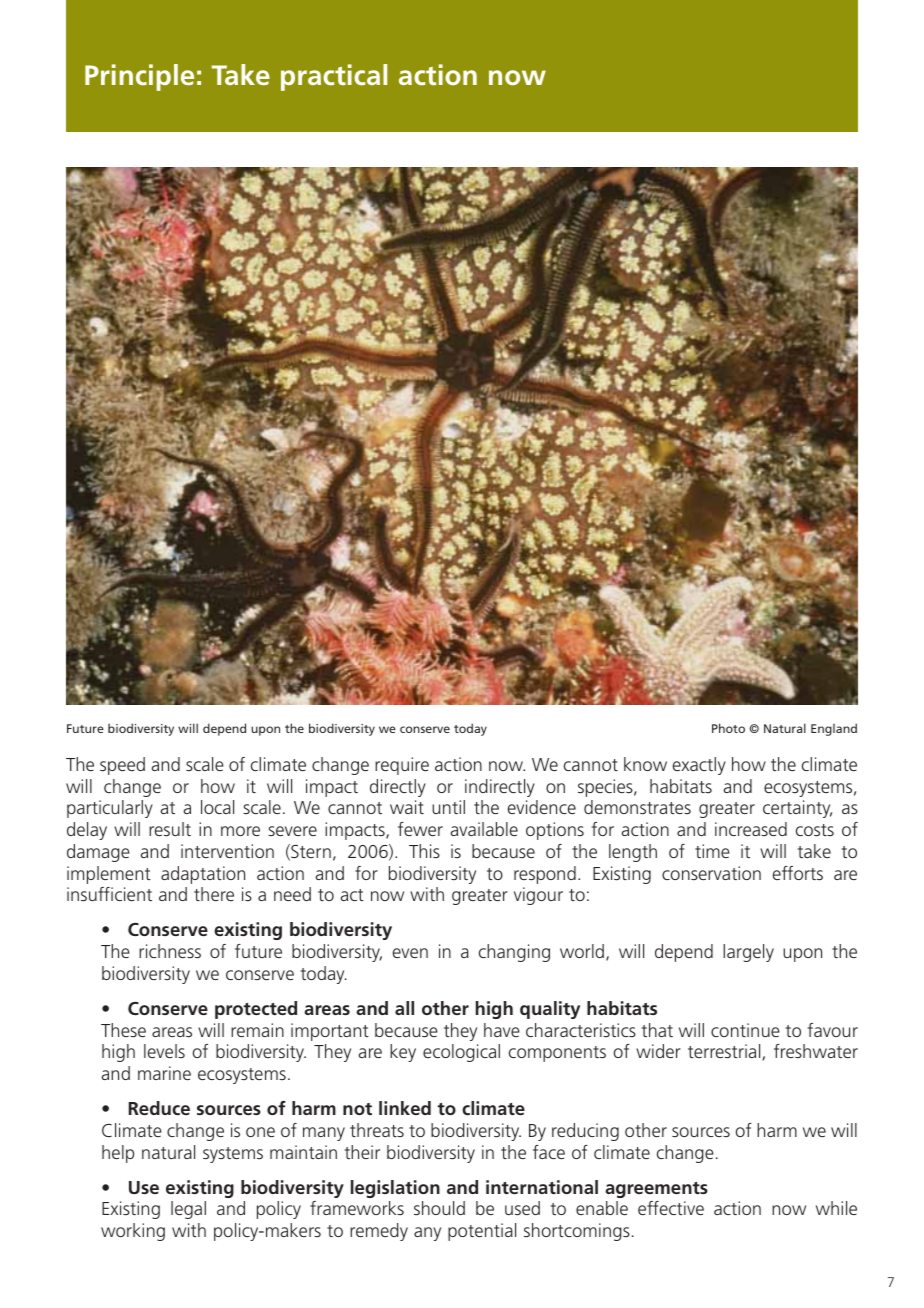  I want to click on should, so click(439, 1208).
